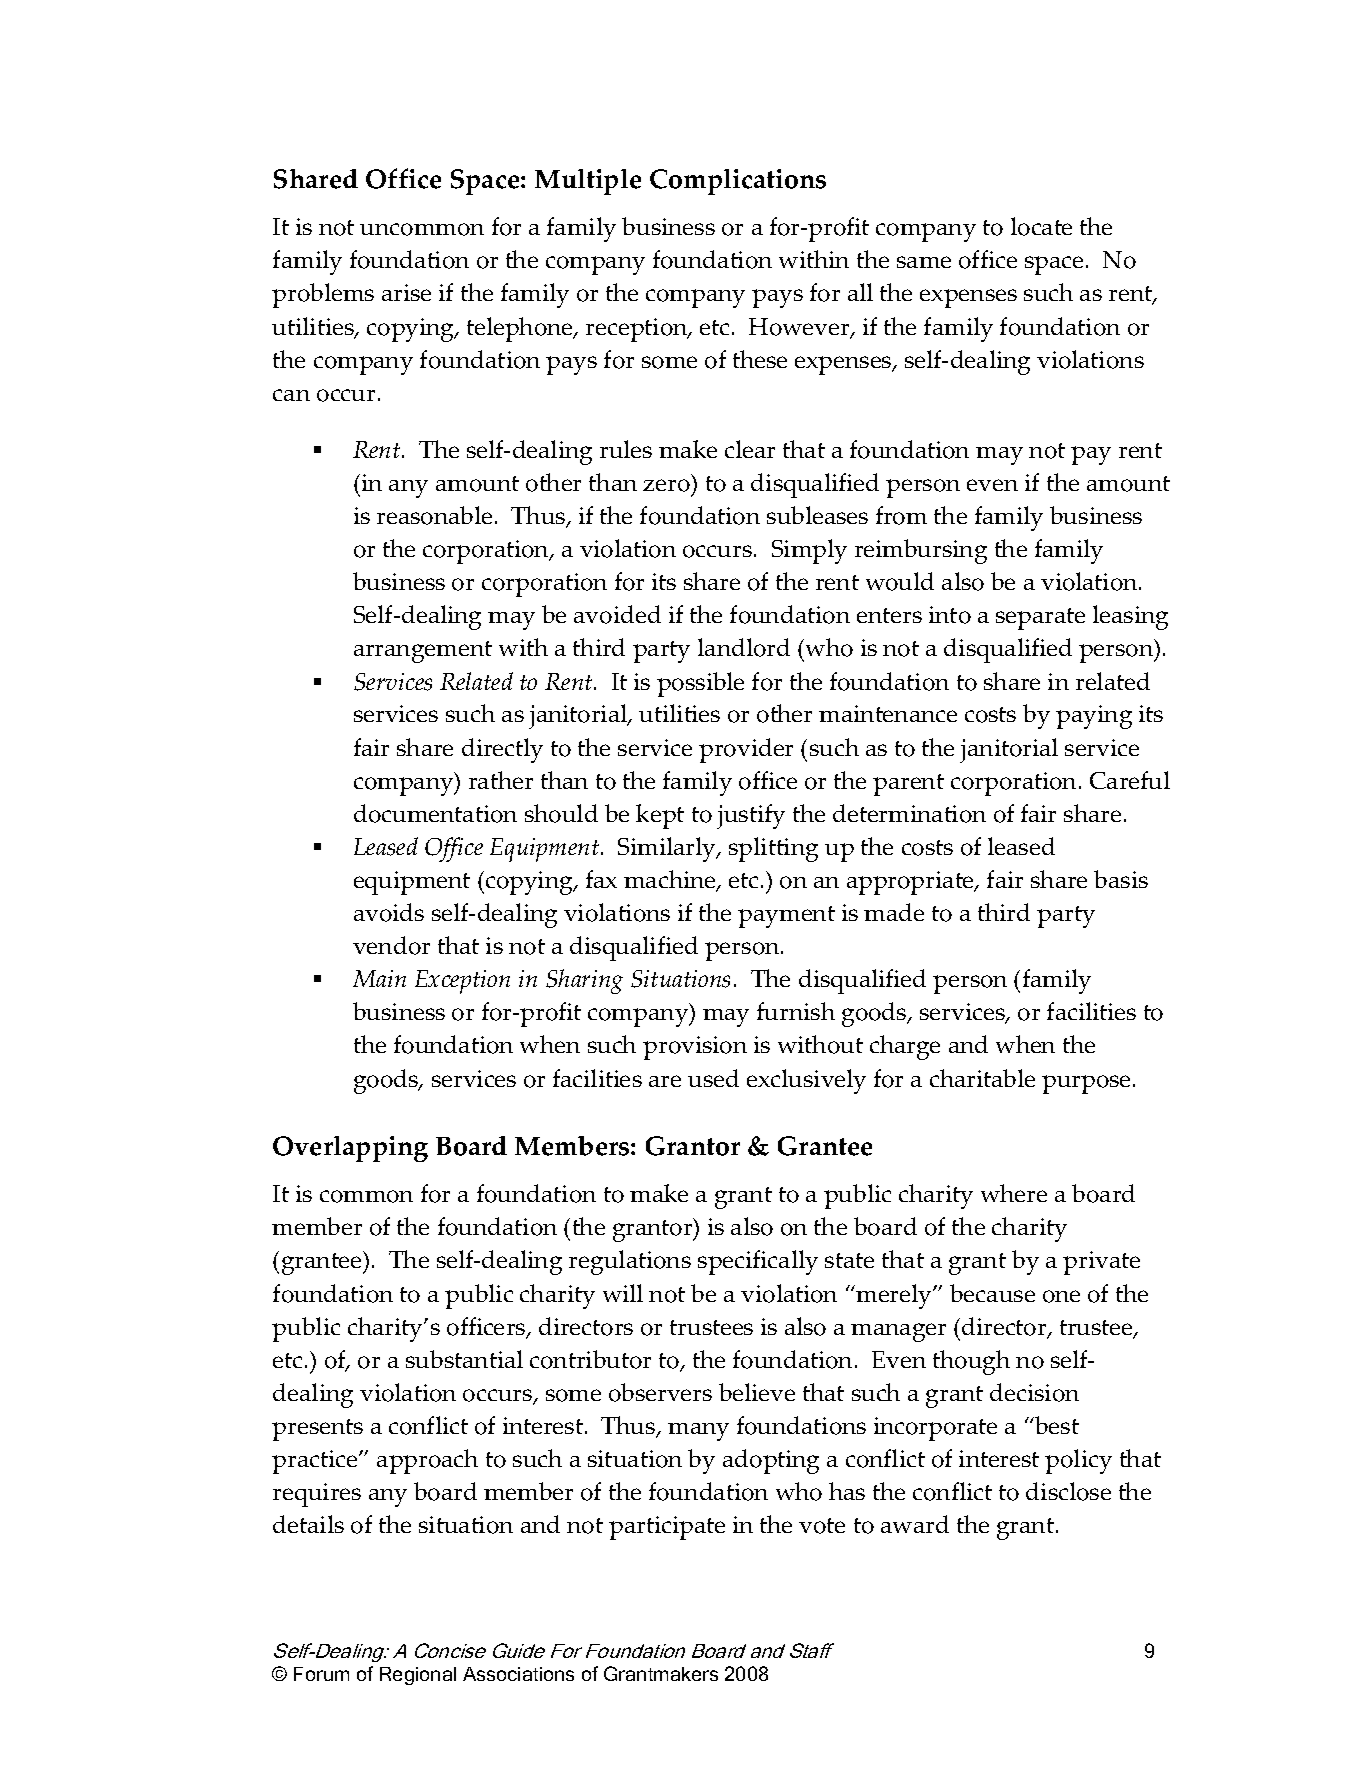  I want to click on vendor, so click(391, 945).
